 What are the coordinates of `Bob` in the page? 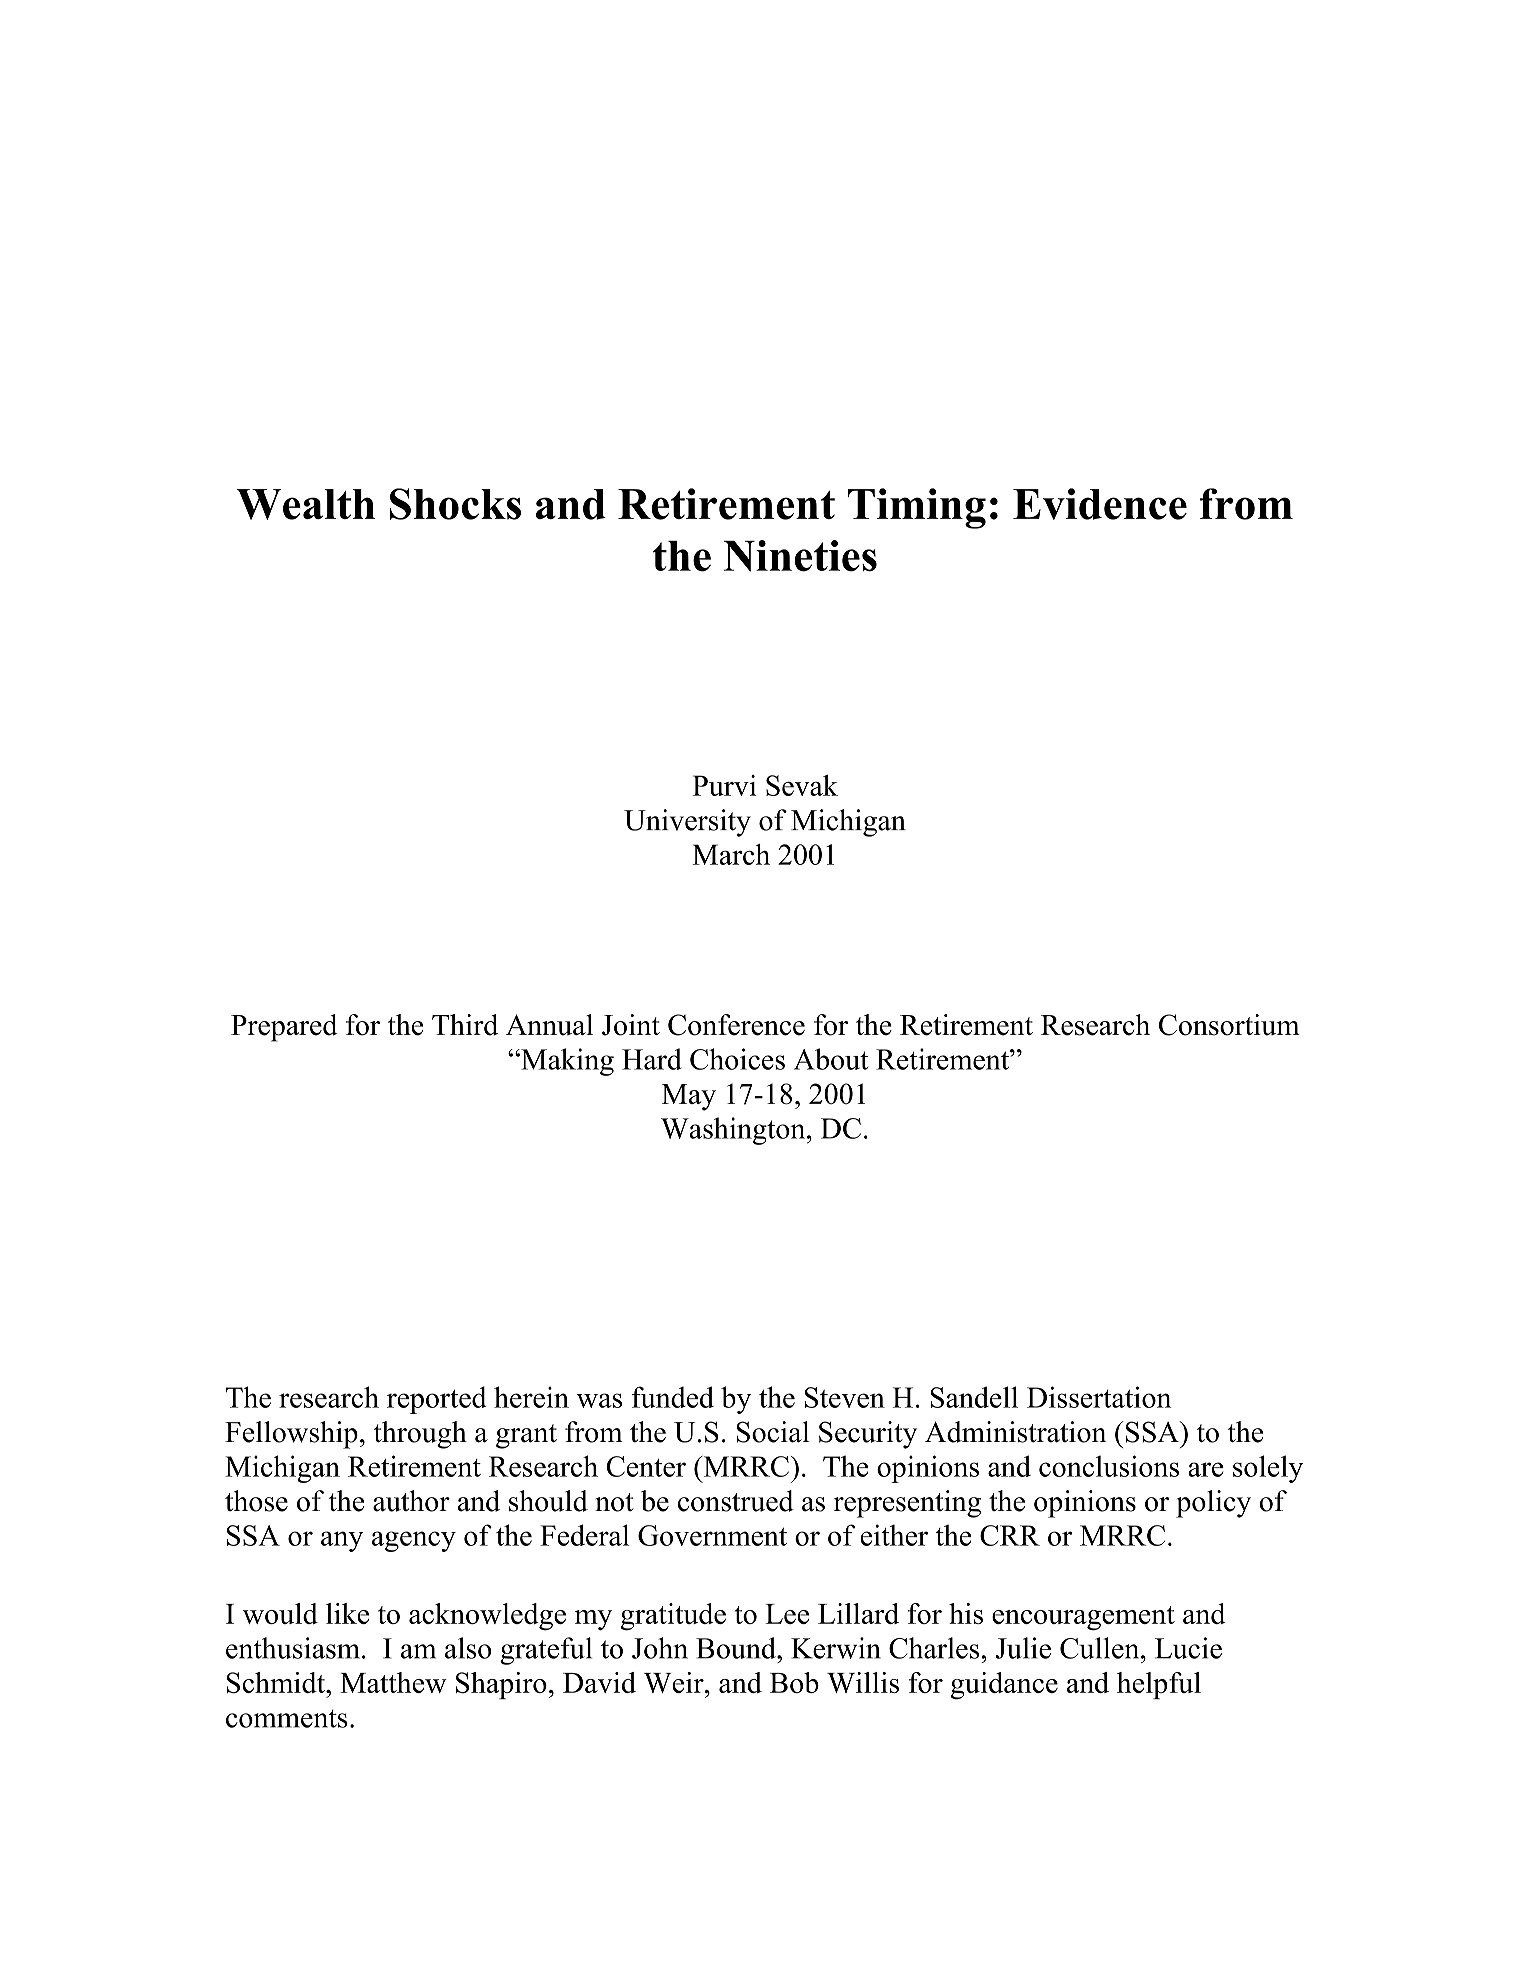 It's located at (794, 1682).
